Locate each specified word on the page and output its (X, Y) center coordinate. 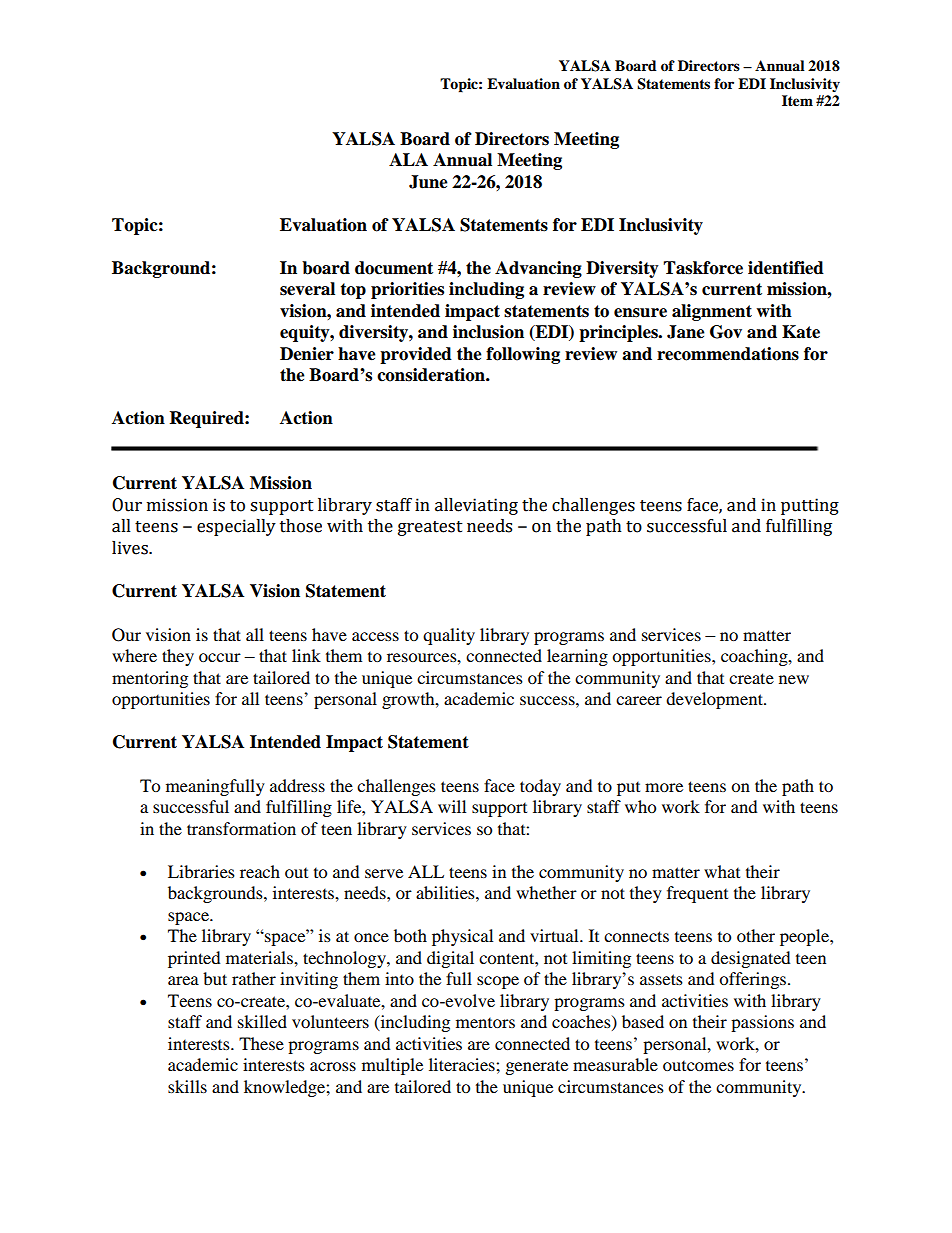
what (722, 871)
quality (449, 636)
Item (797, 100)
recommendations (728, 354)
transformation (241, 828)
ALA (408, 159)
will (452, 806)
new (794, 679)
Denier (307, 354)
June (428, 182)
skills (187, 1086)
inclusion (488, 332)
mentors (485, 1022)
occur (220, 657)
